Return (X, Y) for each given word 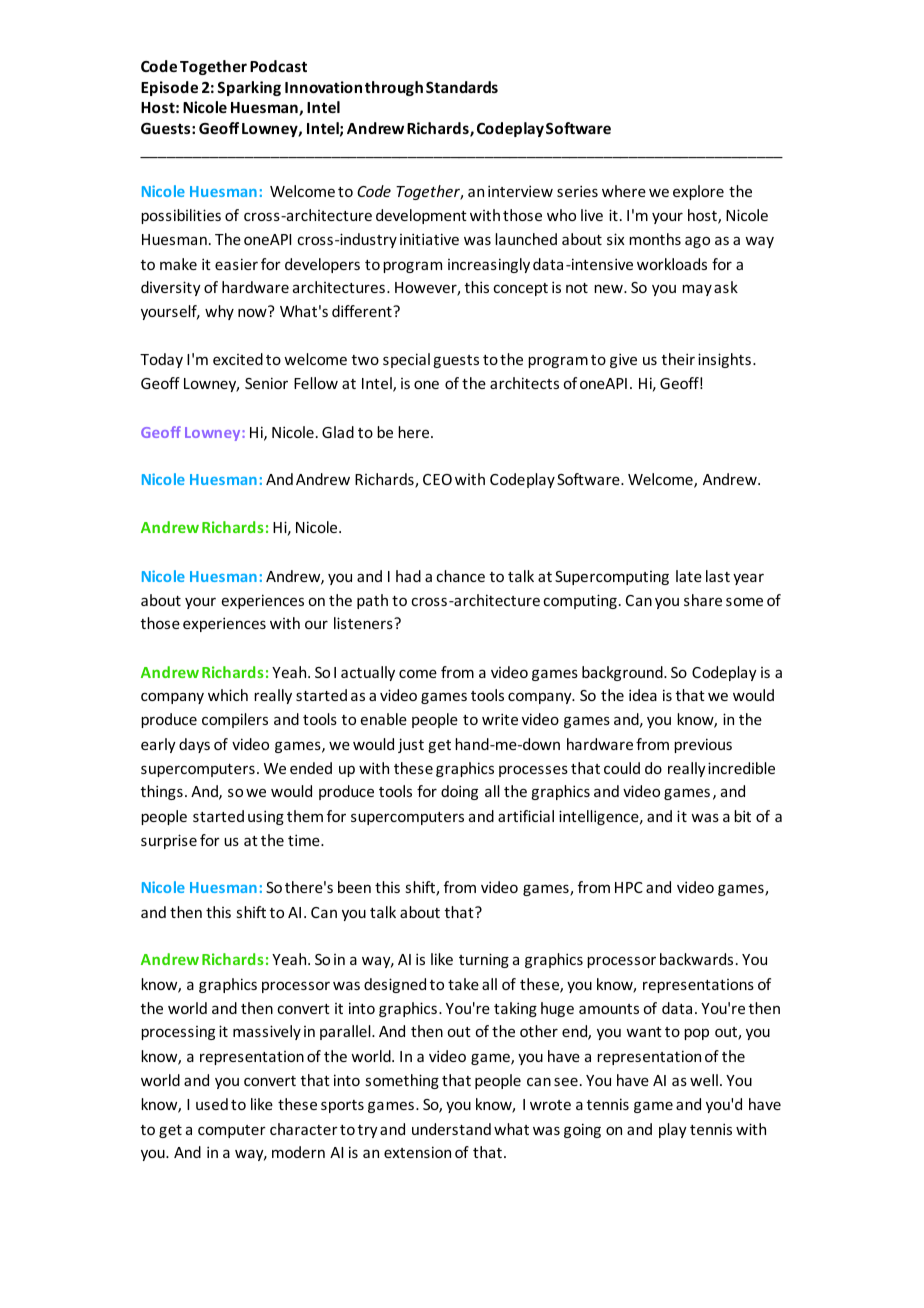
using (266, 817)
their (678, 359)
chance (460, 576)
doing (459, 792)
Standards (462, 87)
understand (451, 1129)
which (228, 695)
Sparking (249, 88)
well (704, 1080)
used (212, 1104)
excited (238, 359)
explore (698, 192)
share (703, 600)
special (406, 360)
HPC (629, 887)
